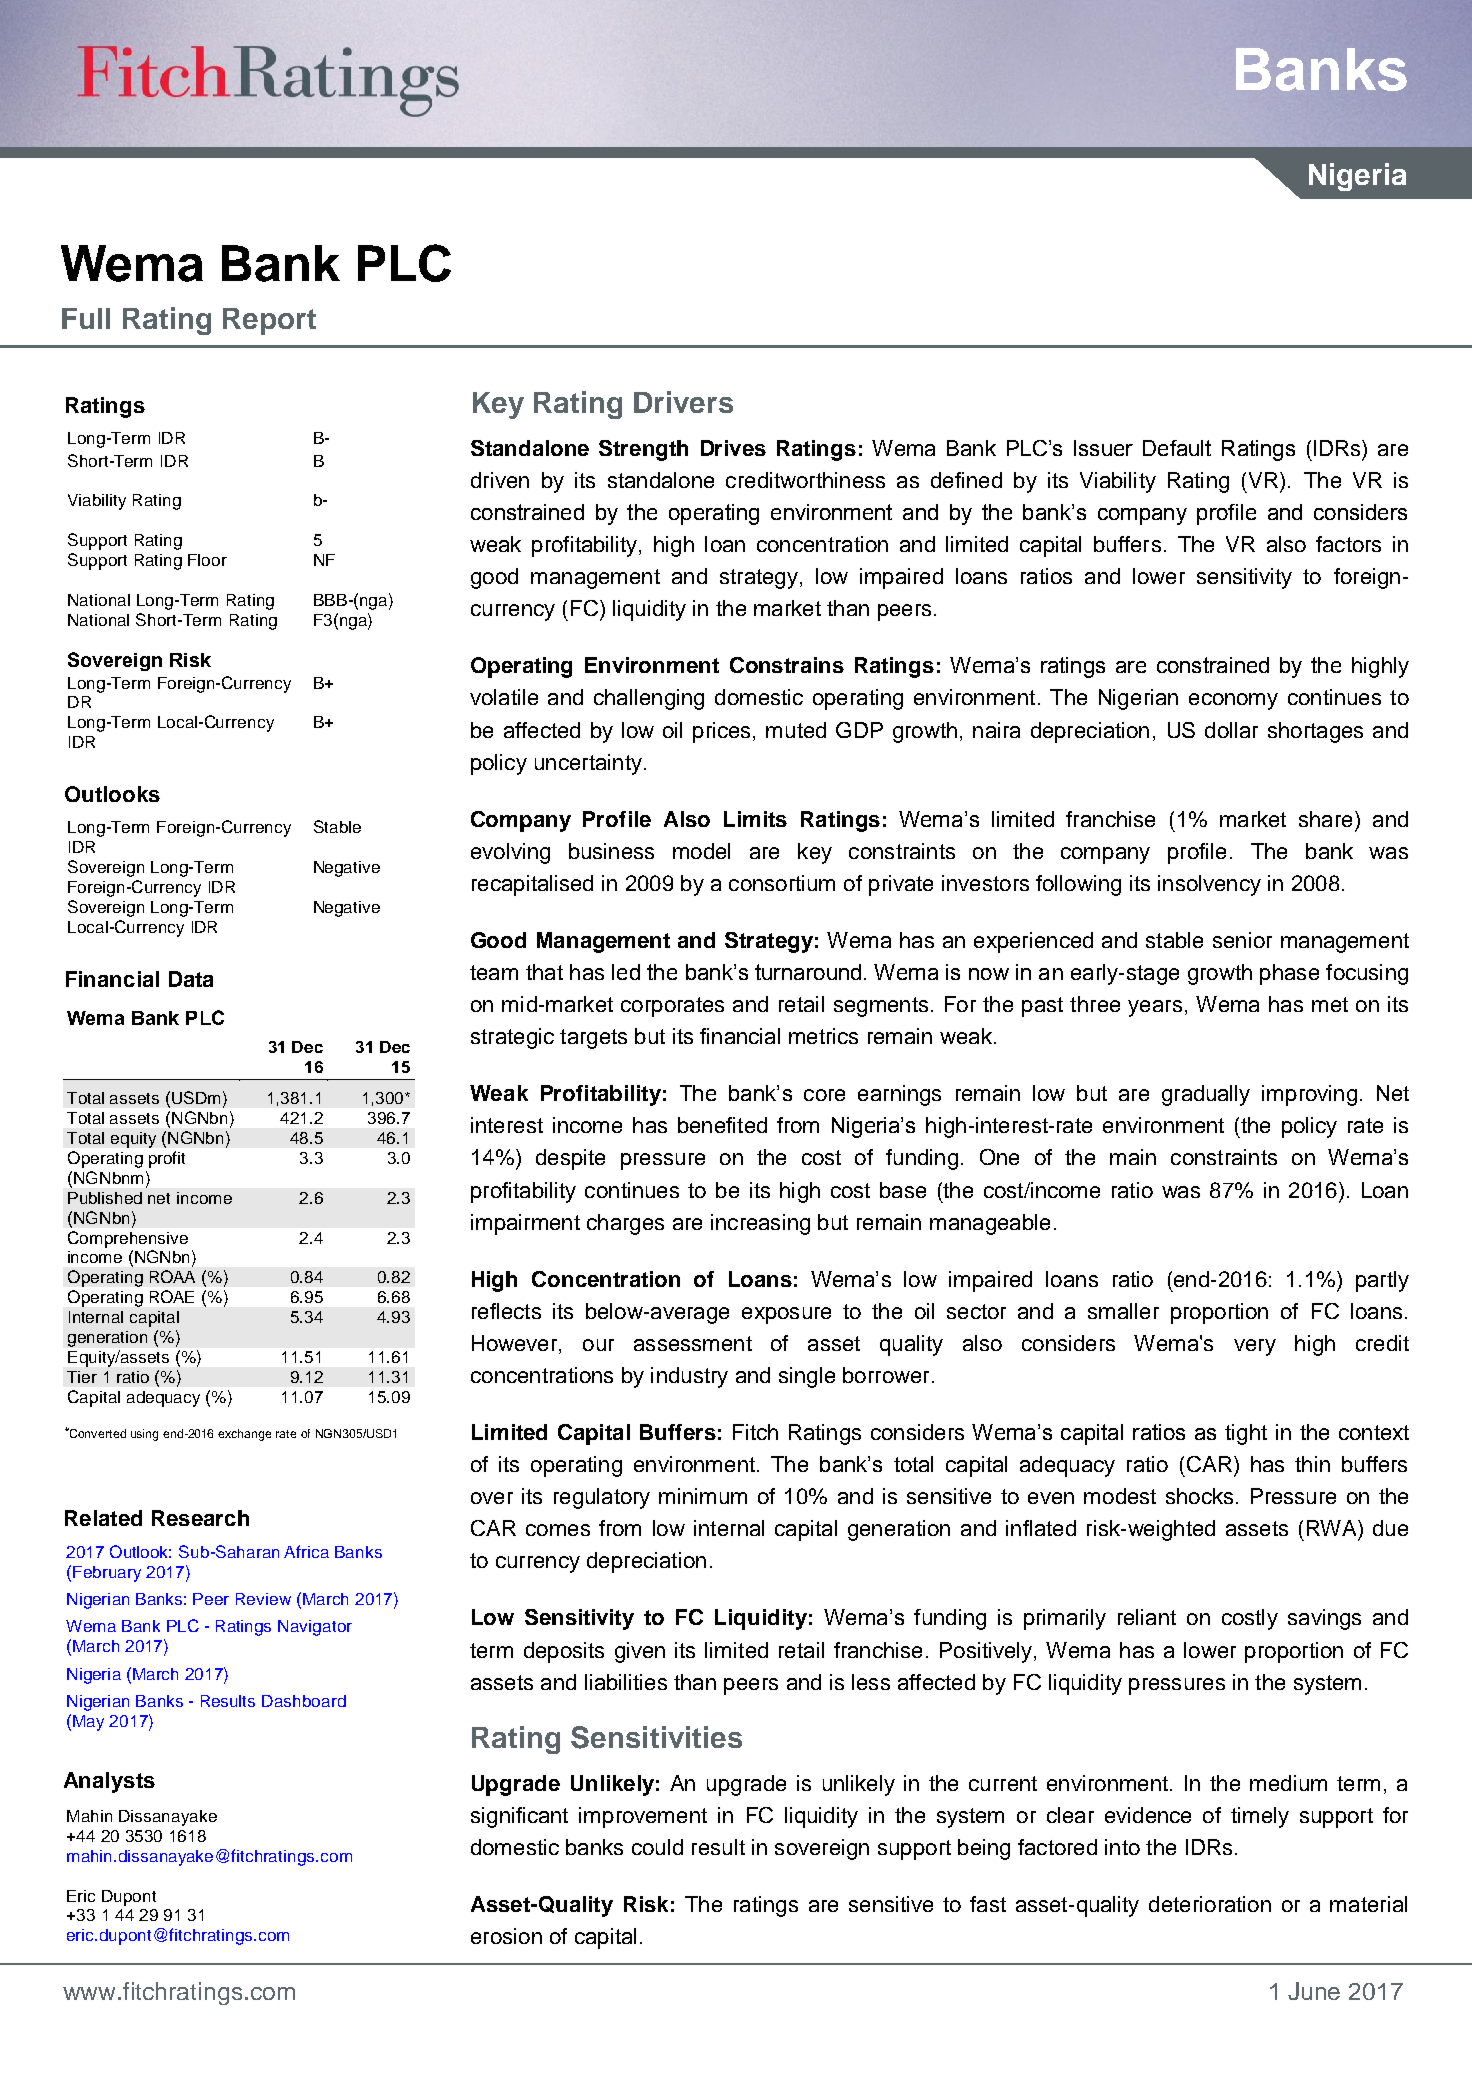 Image resolution: width=1472 pixels, height=2082 pixels. I want to click on benefited, so click(722, 1125).
